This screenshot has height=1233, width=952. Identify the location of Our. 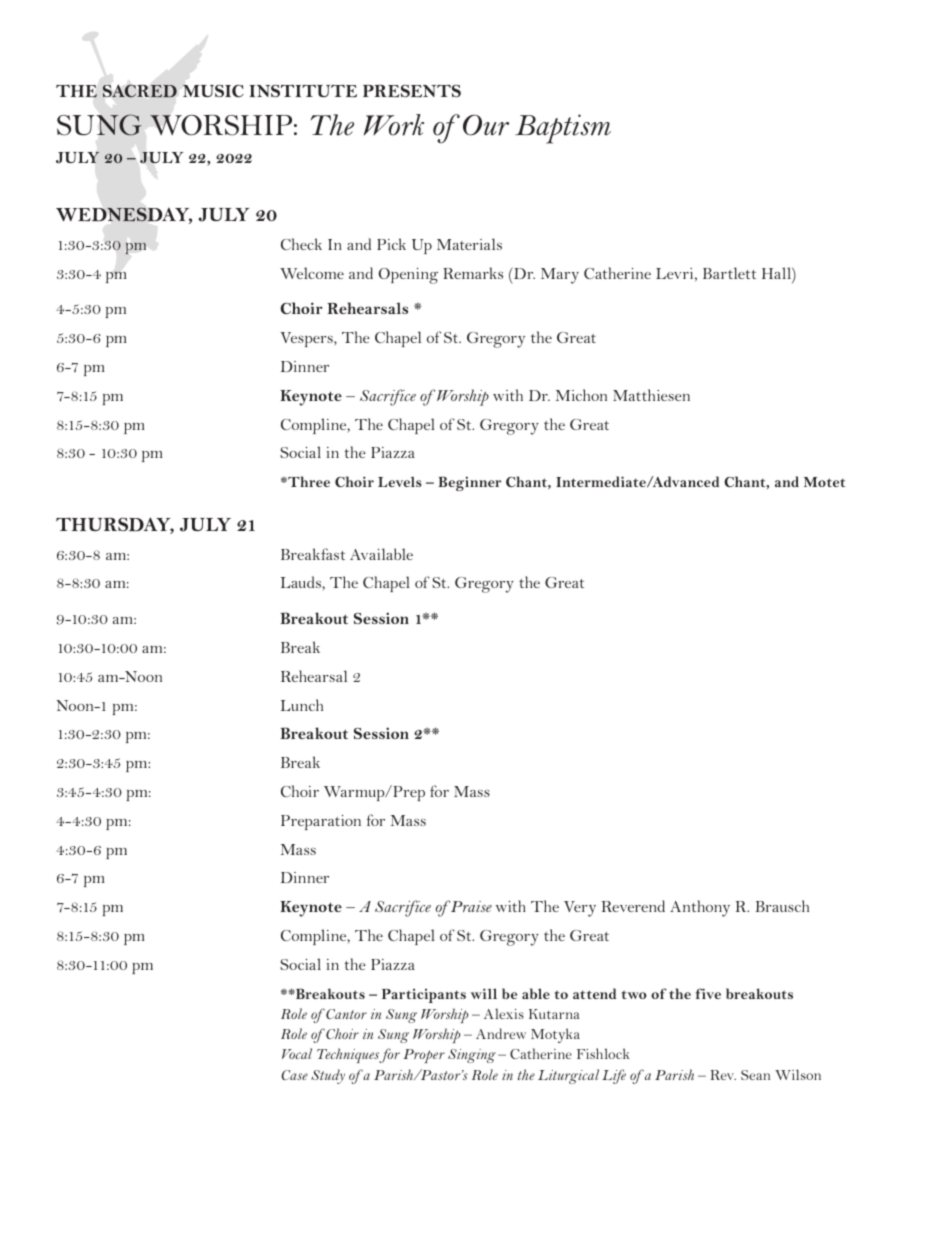
(486, 125).
